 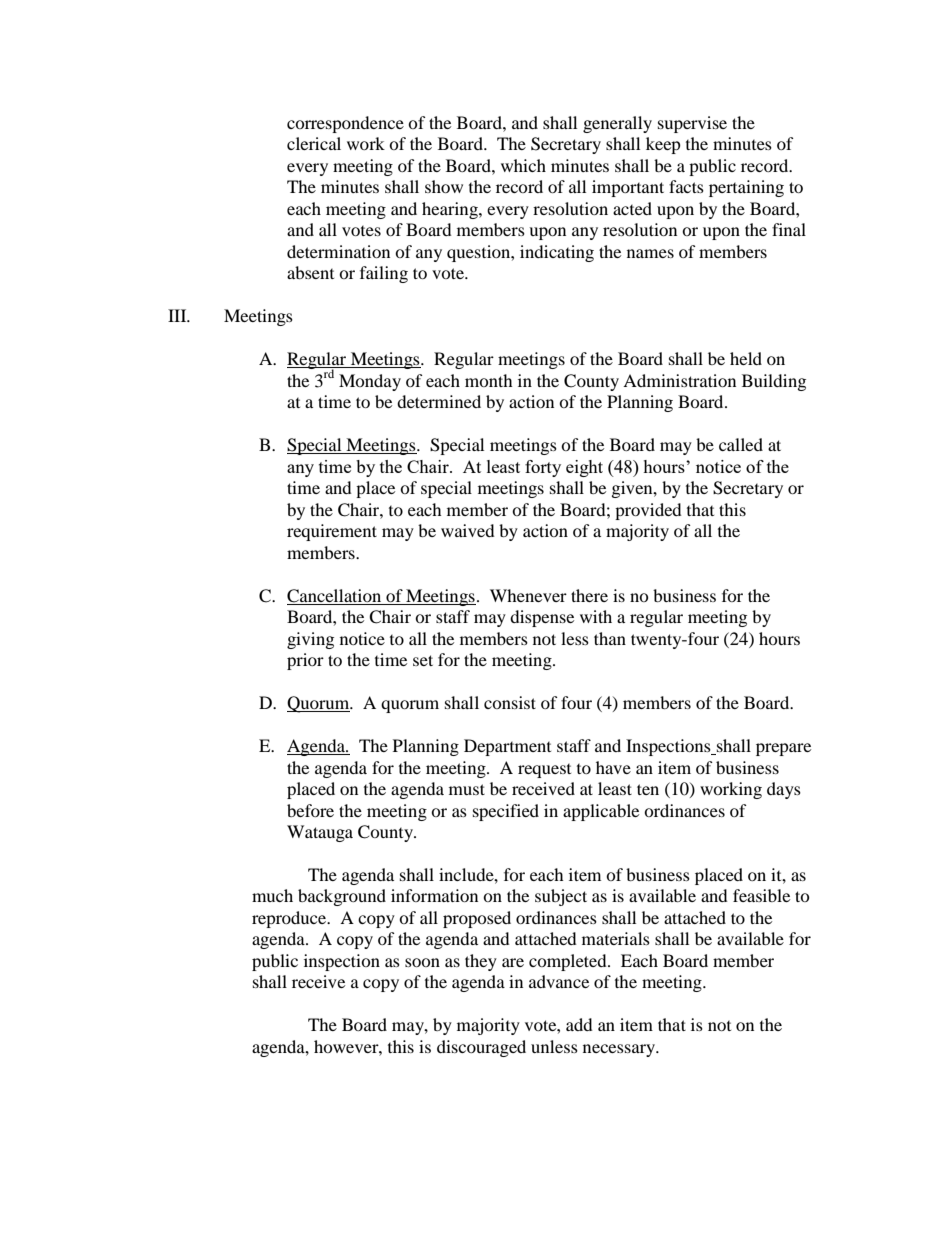 I want to click on supervise, so click(x=692, y=124).
